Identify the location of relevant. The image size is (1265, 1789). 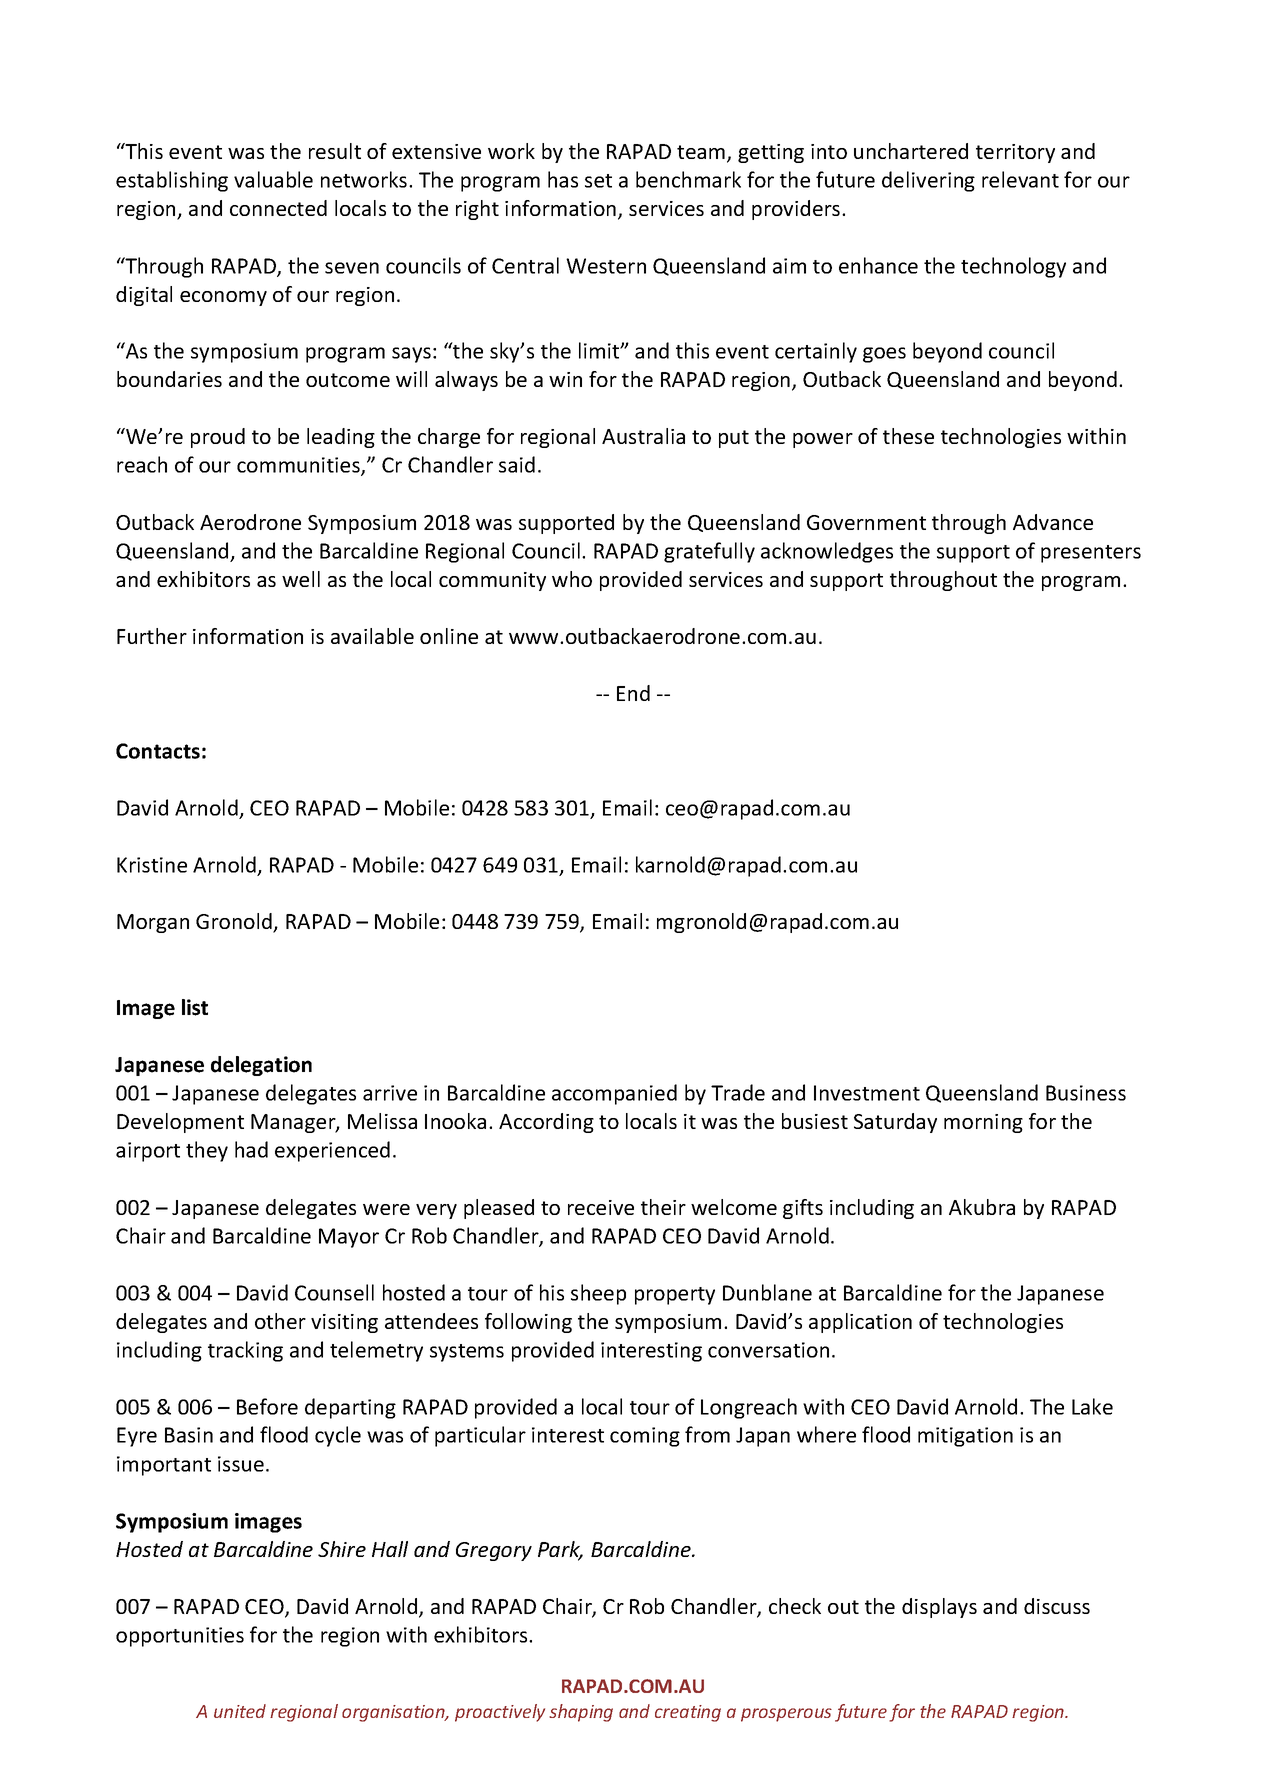
(1020, 179).
